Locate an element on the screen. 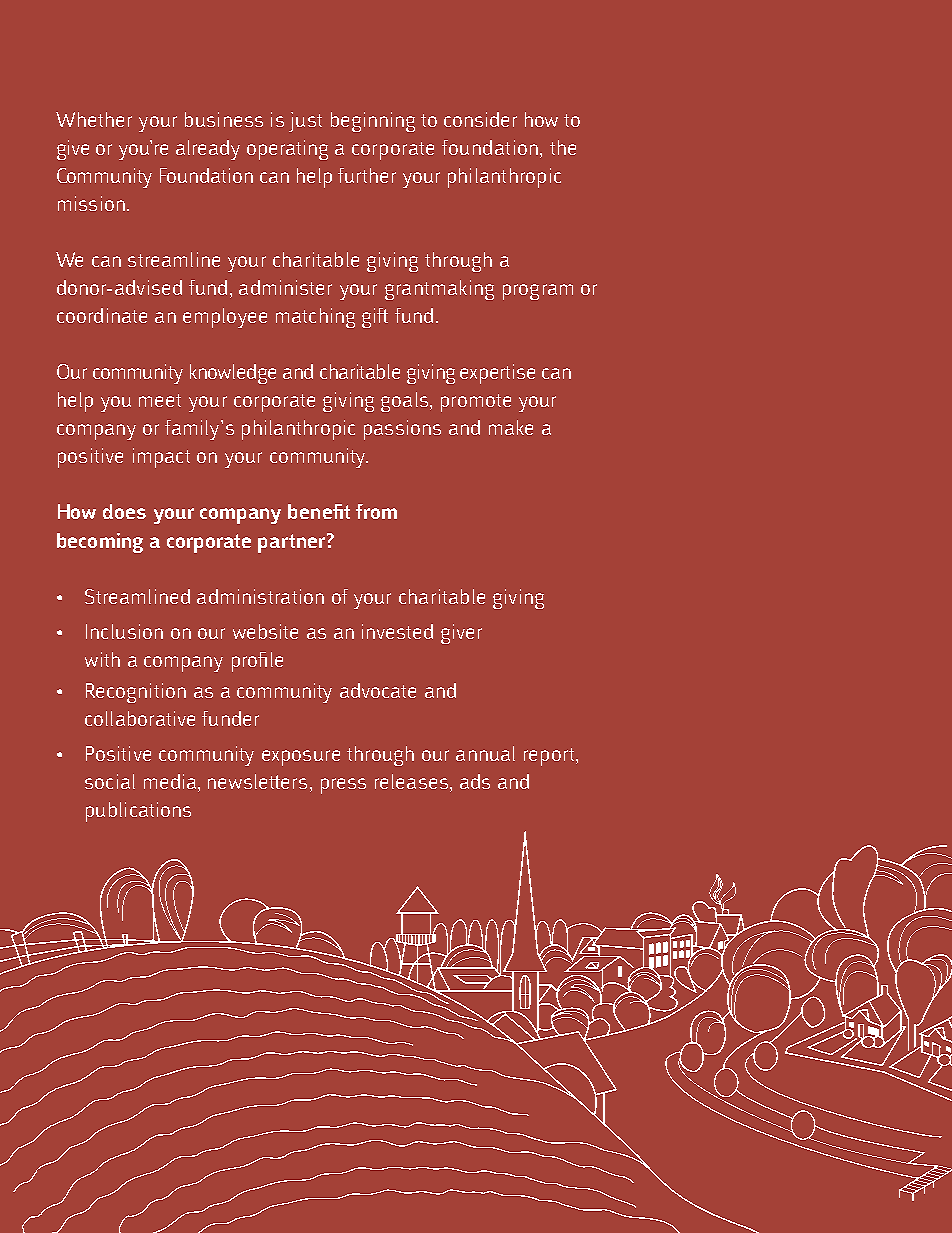 The width and height of the screenshot is (952, 1233). Whether is located at coordinates (94, 119).
